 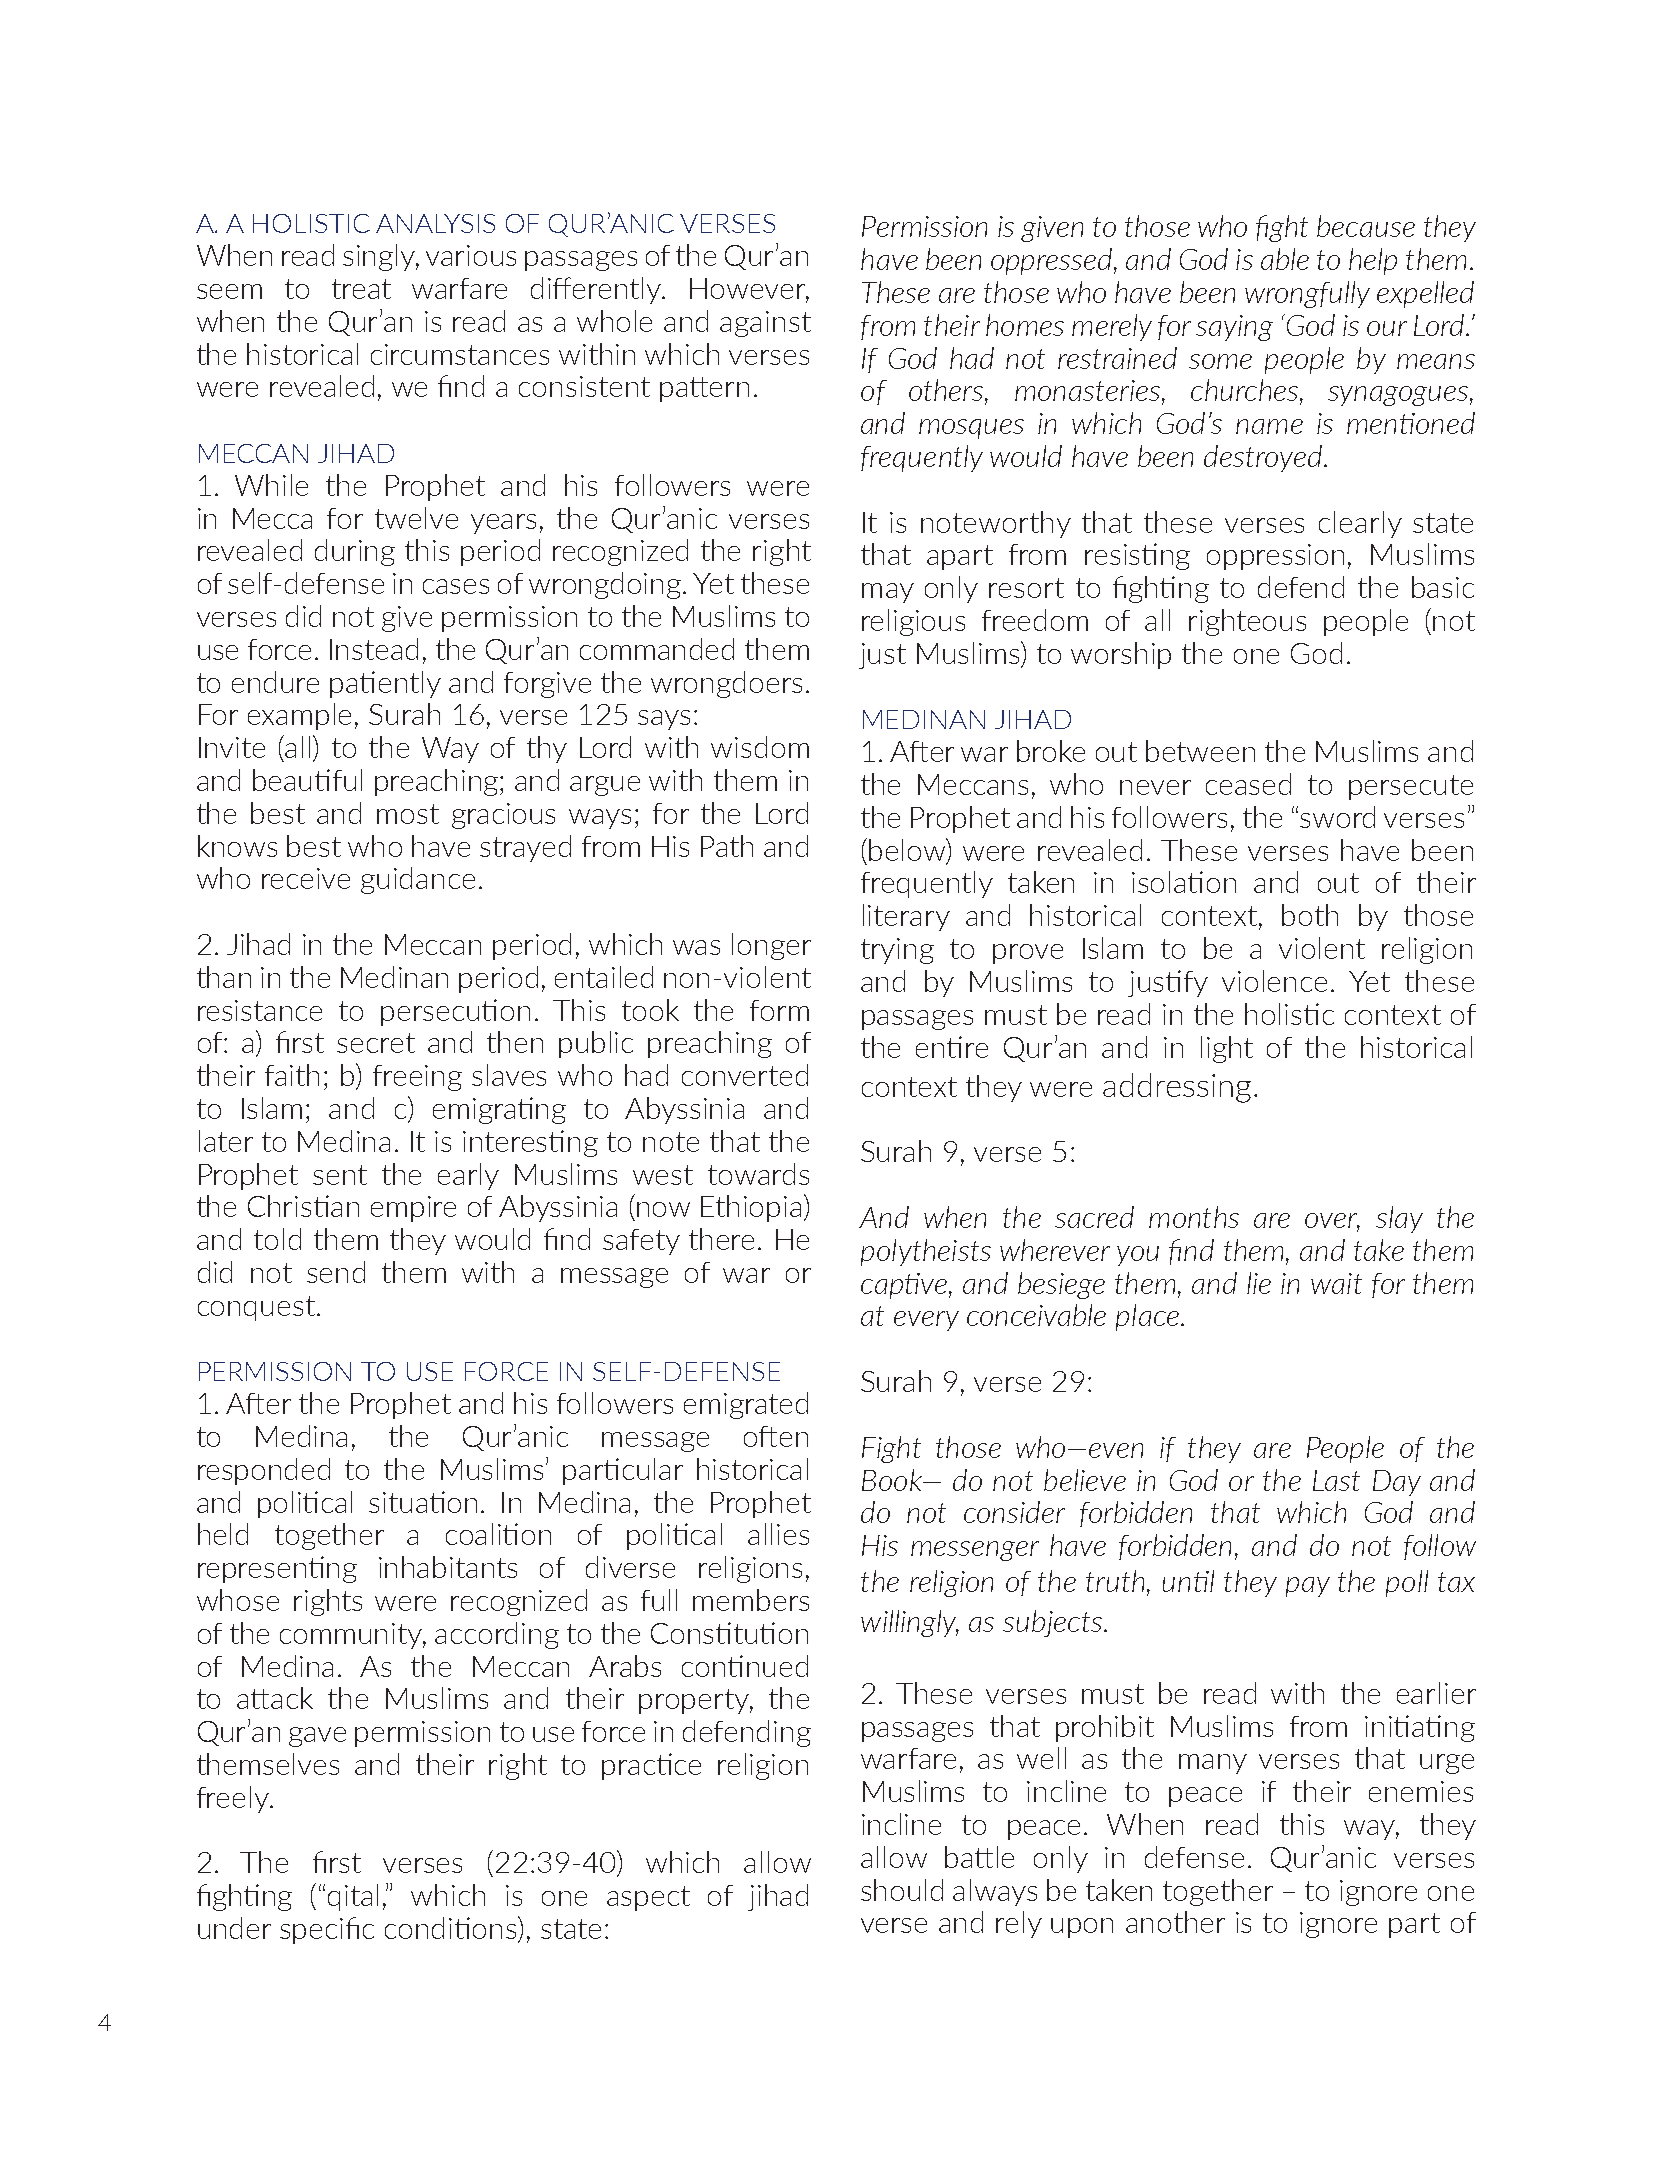 What do you see at coordinates (361, 289) in the document?
I see `treat` at bounding box center [361, 289].
